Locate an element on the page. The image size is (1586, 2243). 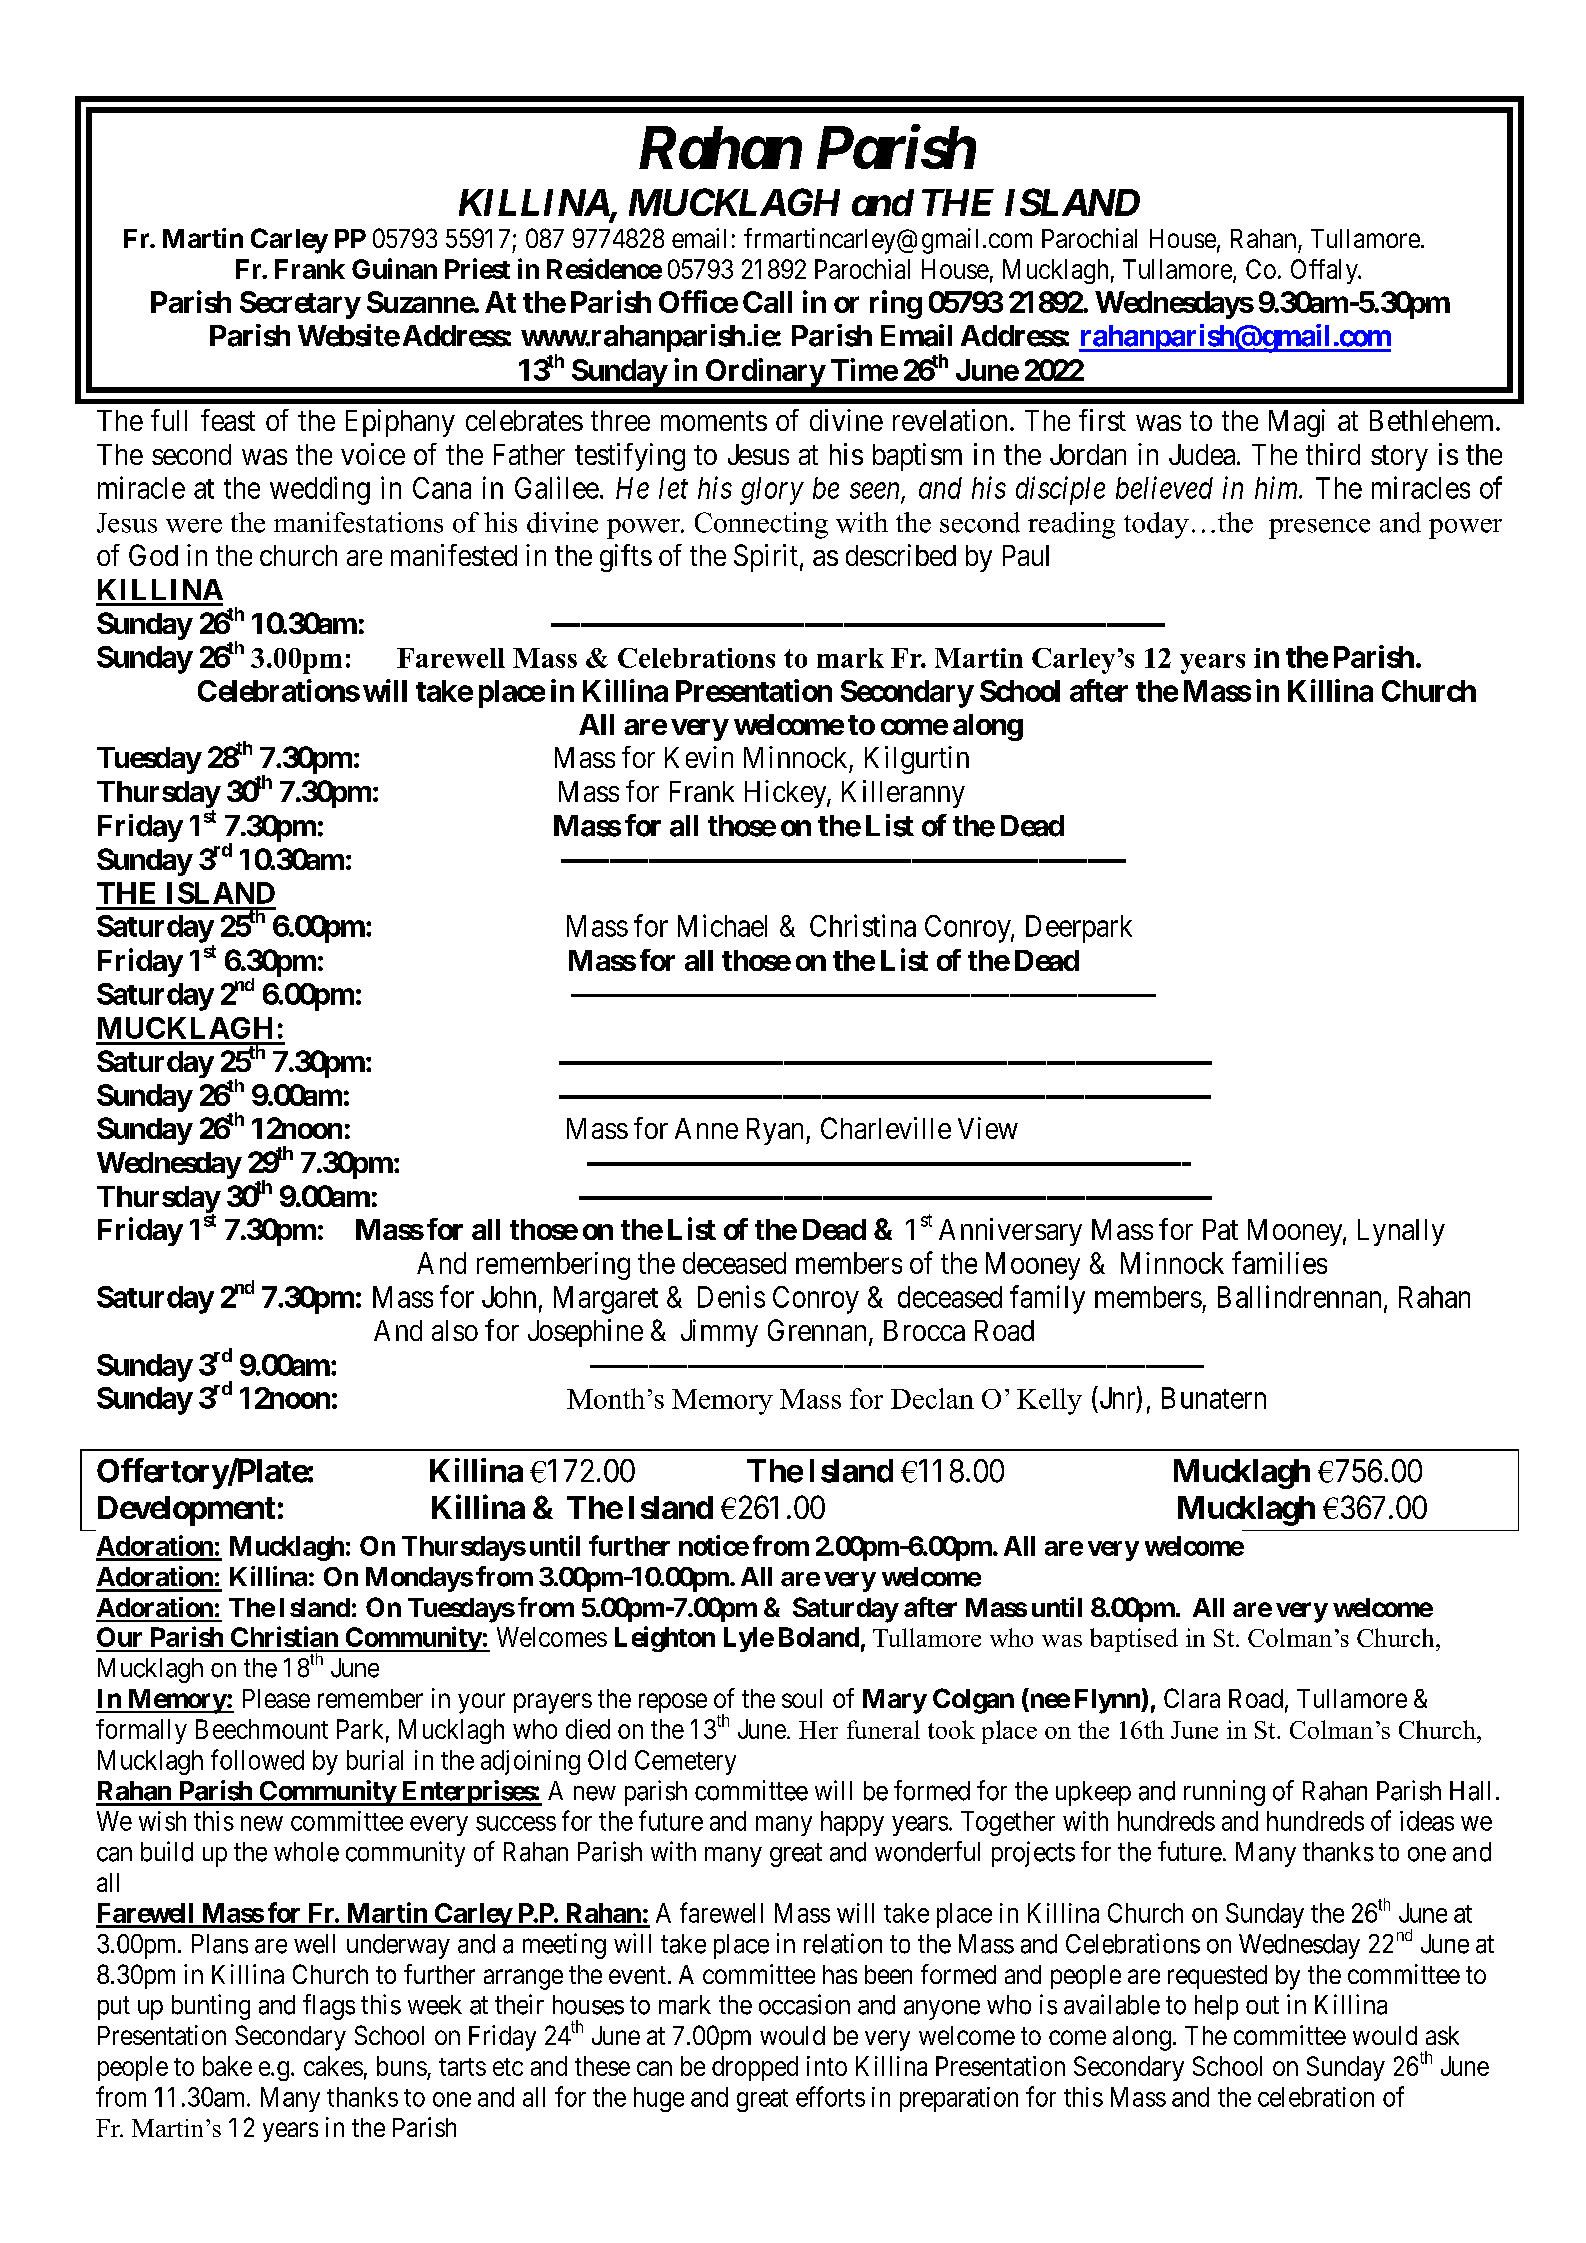
Secretary is located at coordinates (300, 305).
